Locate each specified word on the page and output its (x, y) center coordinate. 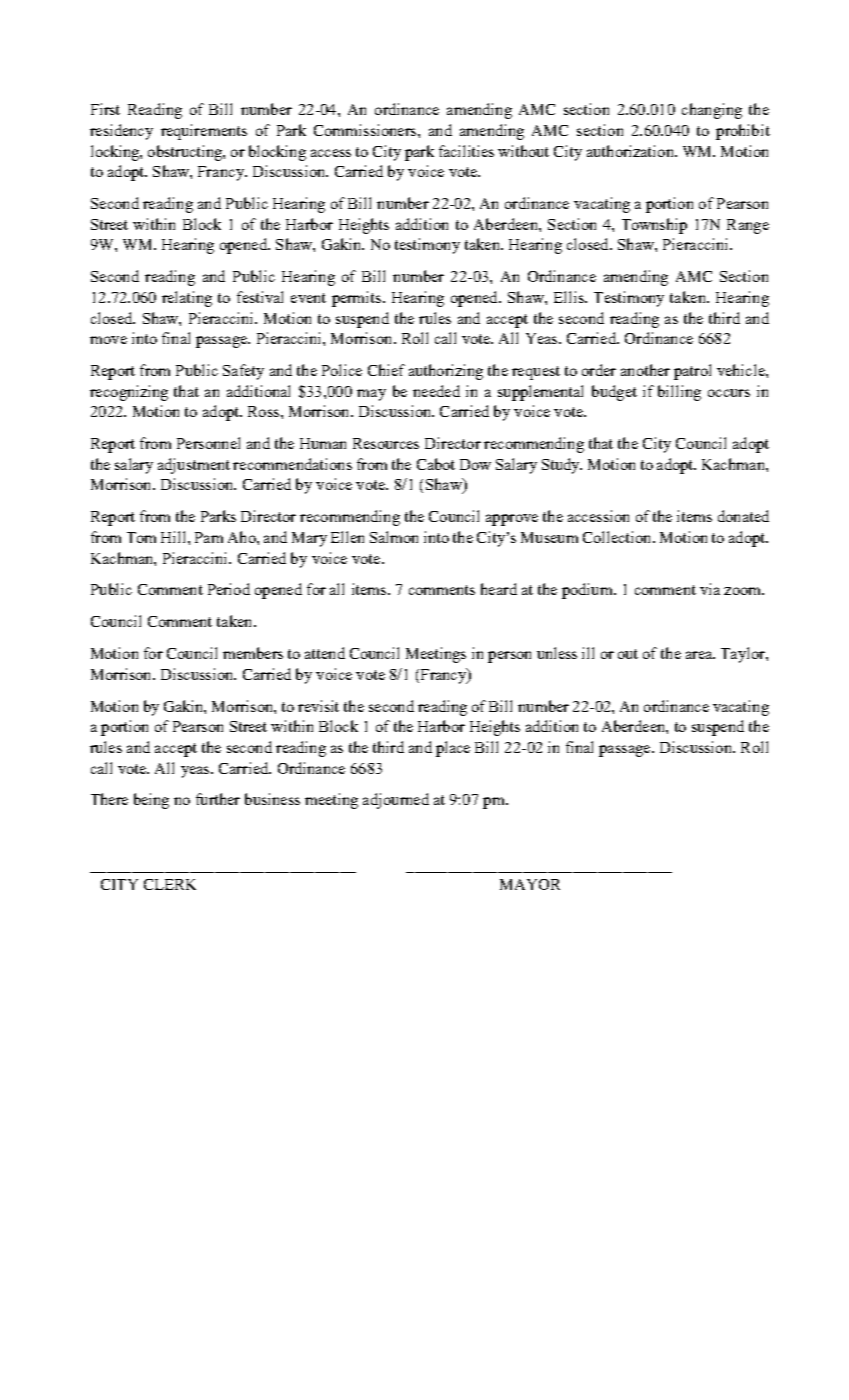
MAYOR (530, 884)
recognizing (129, 393)
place (453, 749)
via (710, 589)
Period (229, 589)
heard (499, 589)
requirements (204, 132)
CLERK (170, 884)
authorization (631, 151)
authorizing (446, 372)
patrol (692, 372)
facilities (466, 151)
